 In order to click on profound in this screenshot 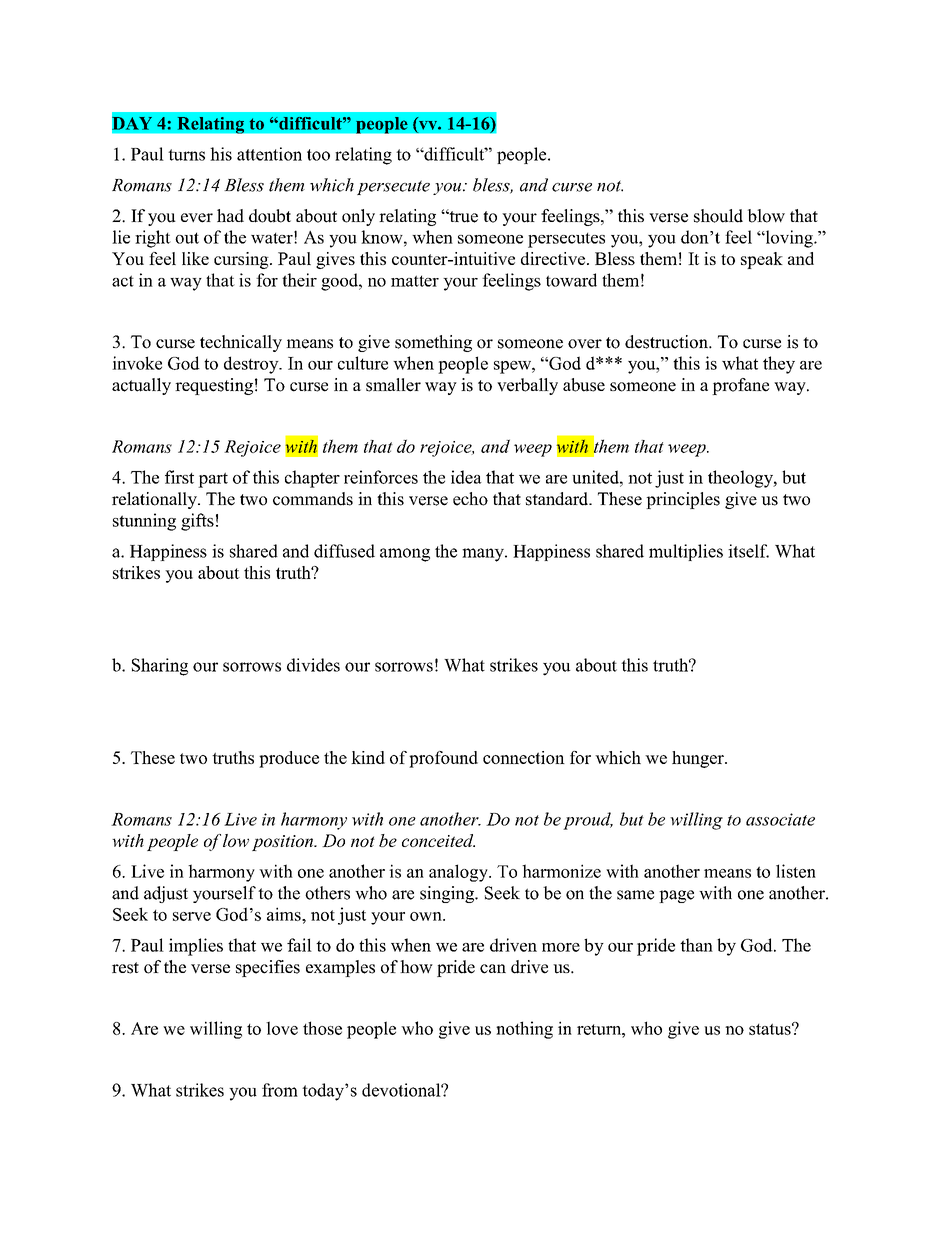, I will do `click(443, 759)`.
